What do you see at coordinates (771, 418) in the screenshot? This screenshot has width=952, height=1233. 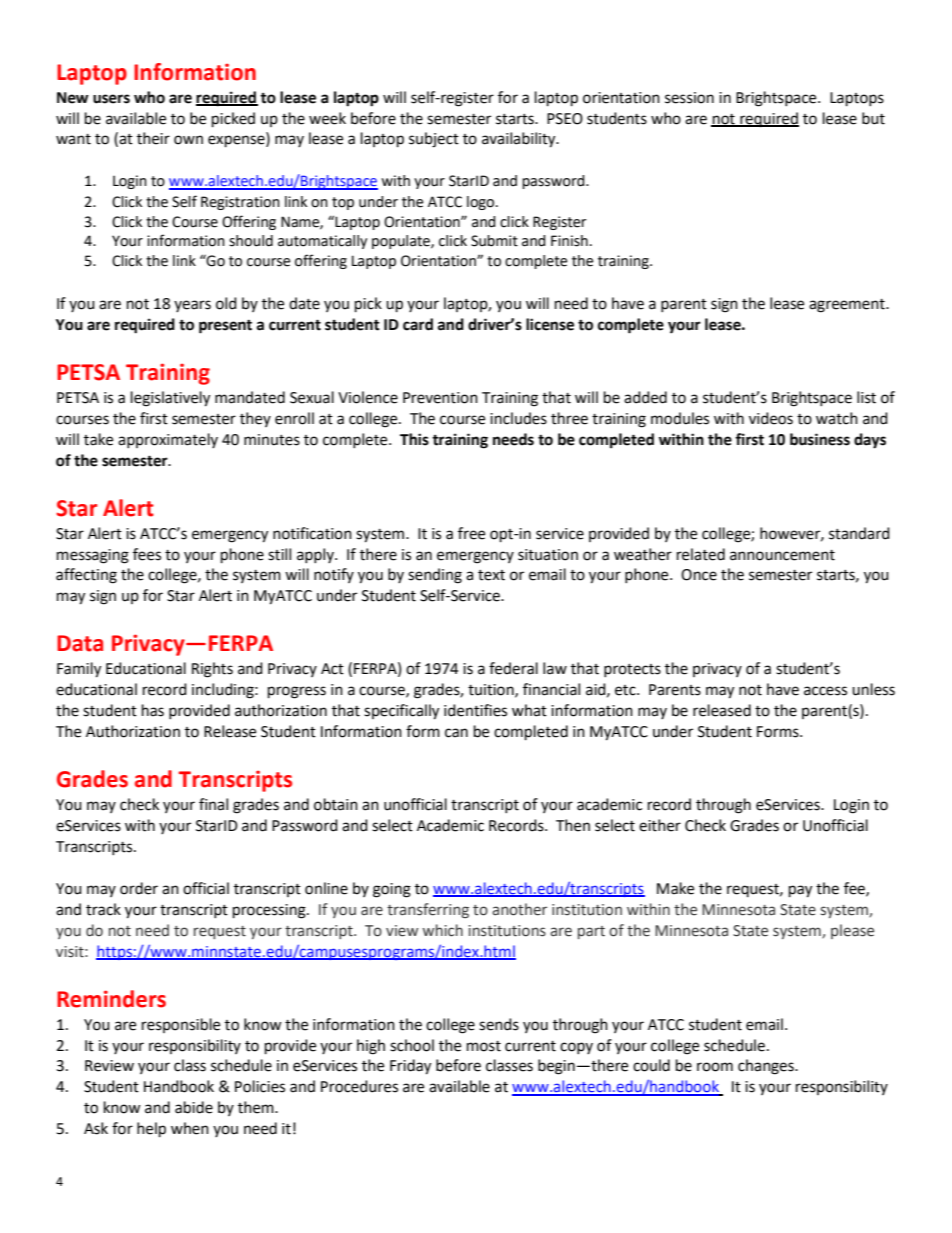 I see `videos` at bounding box center [771, 418].
